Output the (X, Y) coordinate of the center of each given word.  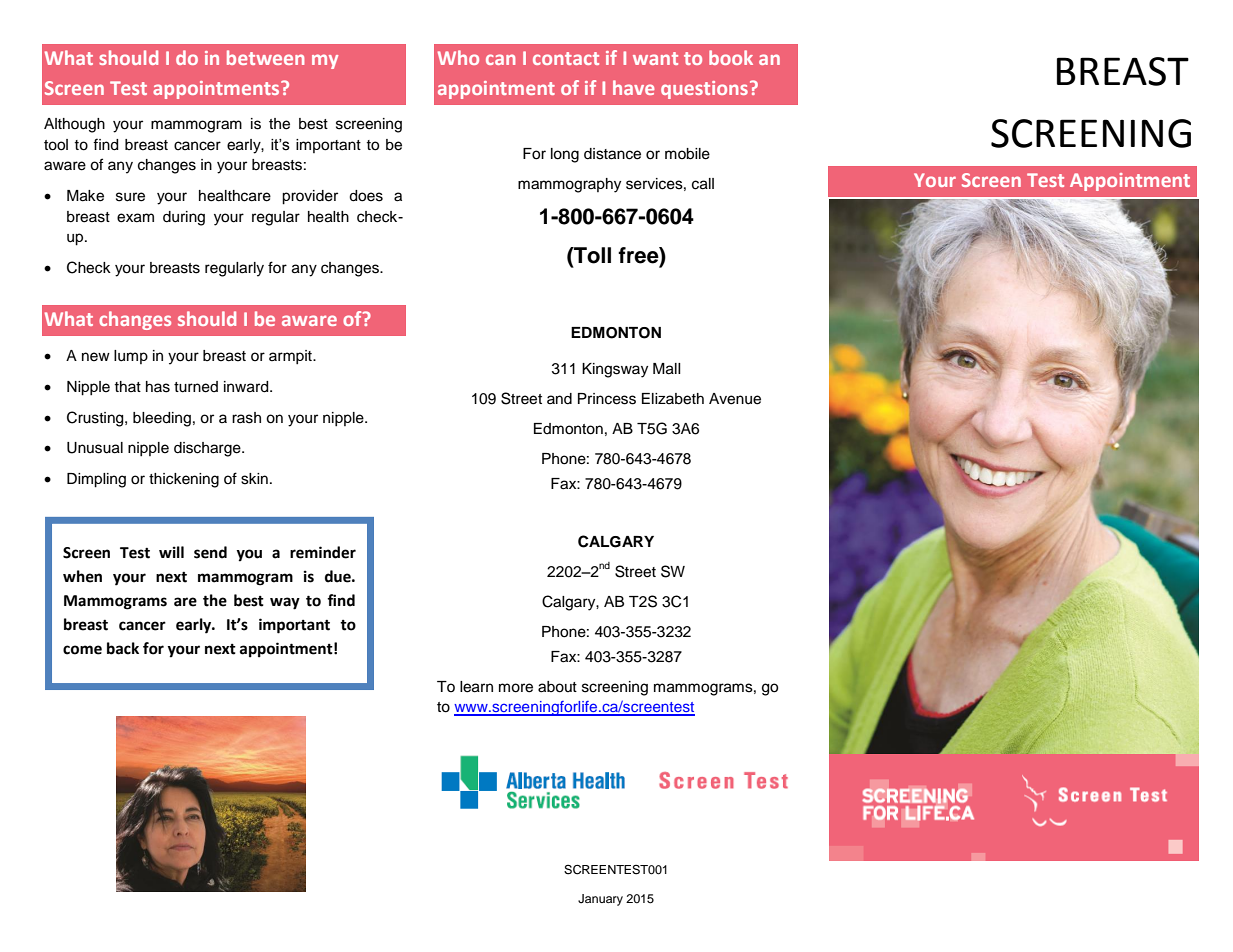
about (557, 687)
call (703, 184)
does (366, 196)
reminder (323, 552)
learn (476, 687)
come (82, 650)
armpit (291, 357)
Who (458, 57)
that (127, 386)
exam (135, 218)
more (516, 688)
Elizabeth (673, 399)
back (123, 648)
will (171, 552)
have (634, 87)
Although (74, 125)
